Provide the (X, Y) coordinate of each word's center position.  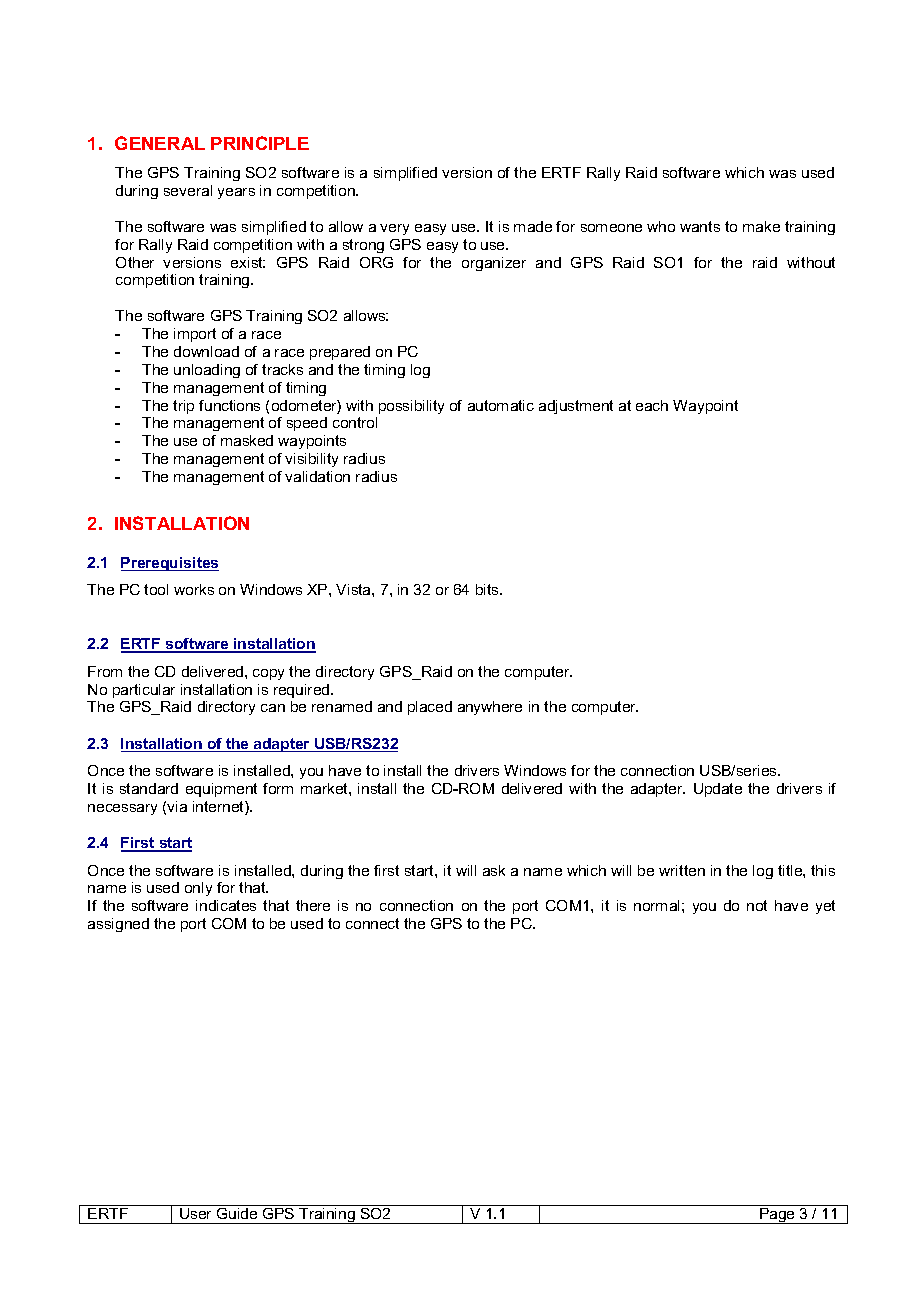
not (757, 905)
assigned (118, 925)
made (533, 226)
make (761, 226)
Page (777, 1216)
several (188, 190)
